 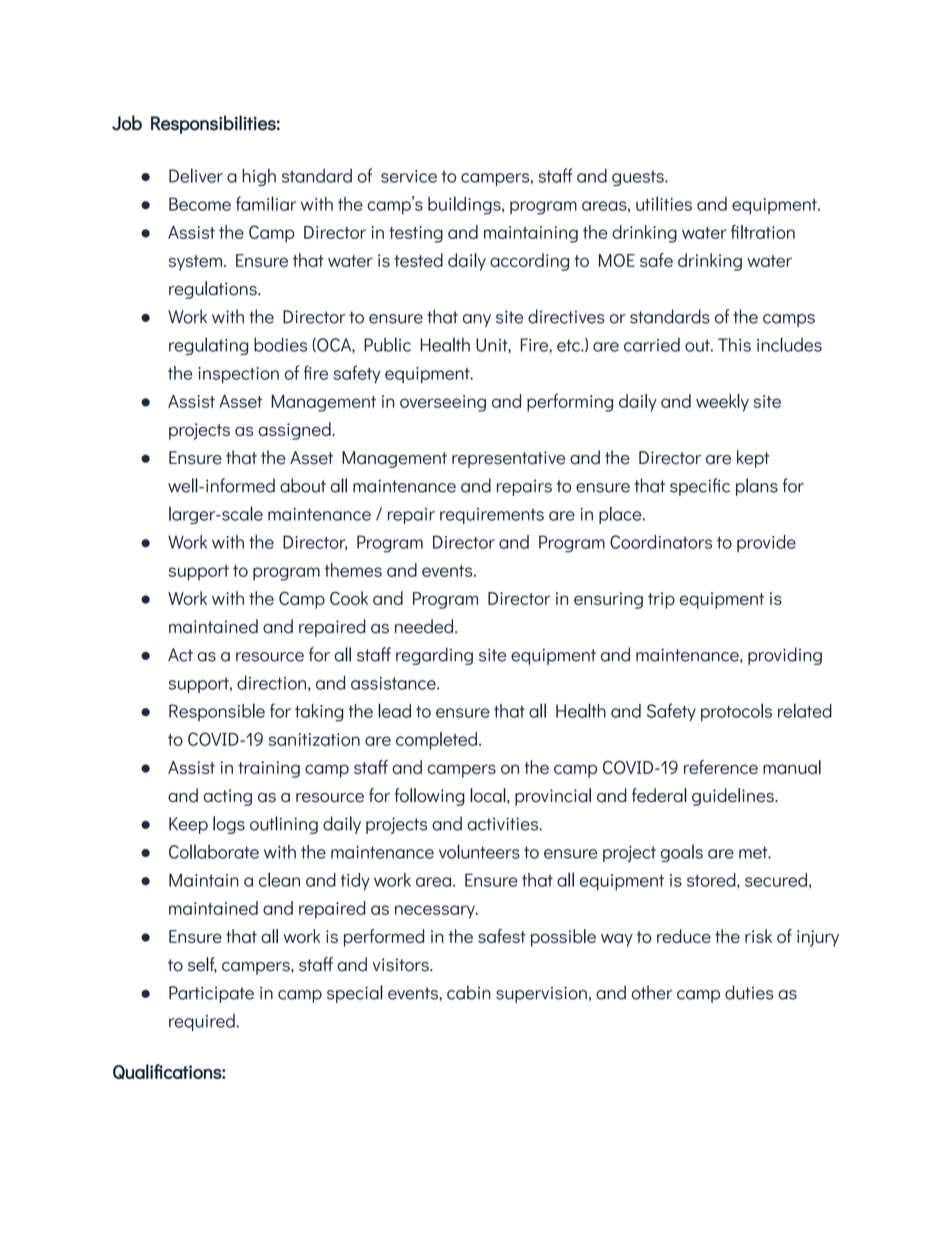 I want to click on required, so click(x=202, y=1022).
